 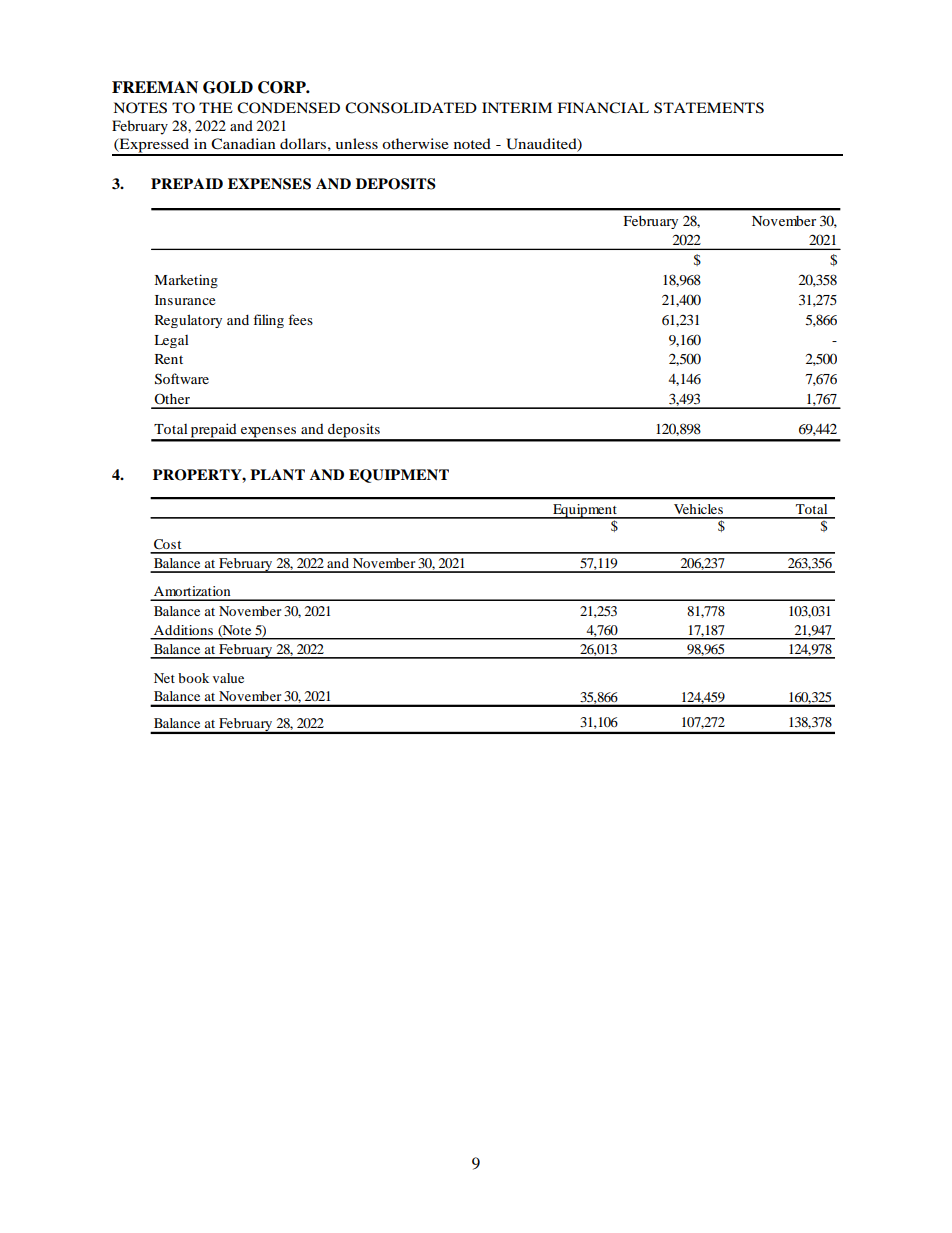 I want to click on GOLD, so click(x=228, y=87).
